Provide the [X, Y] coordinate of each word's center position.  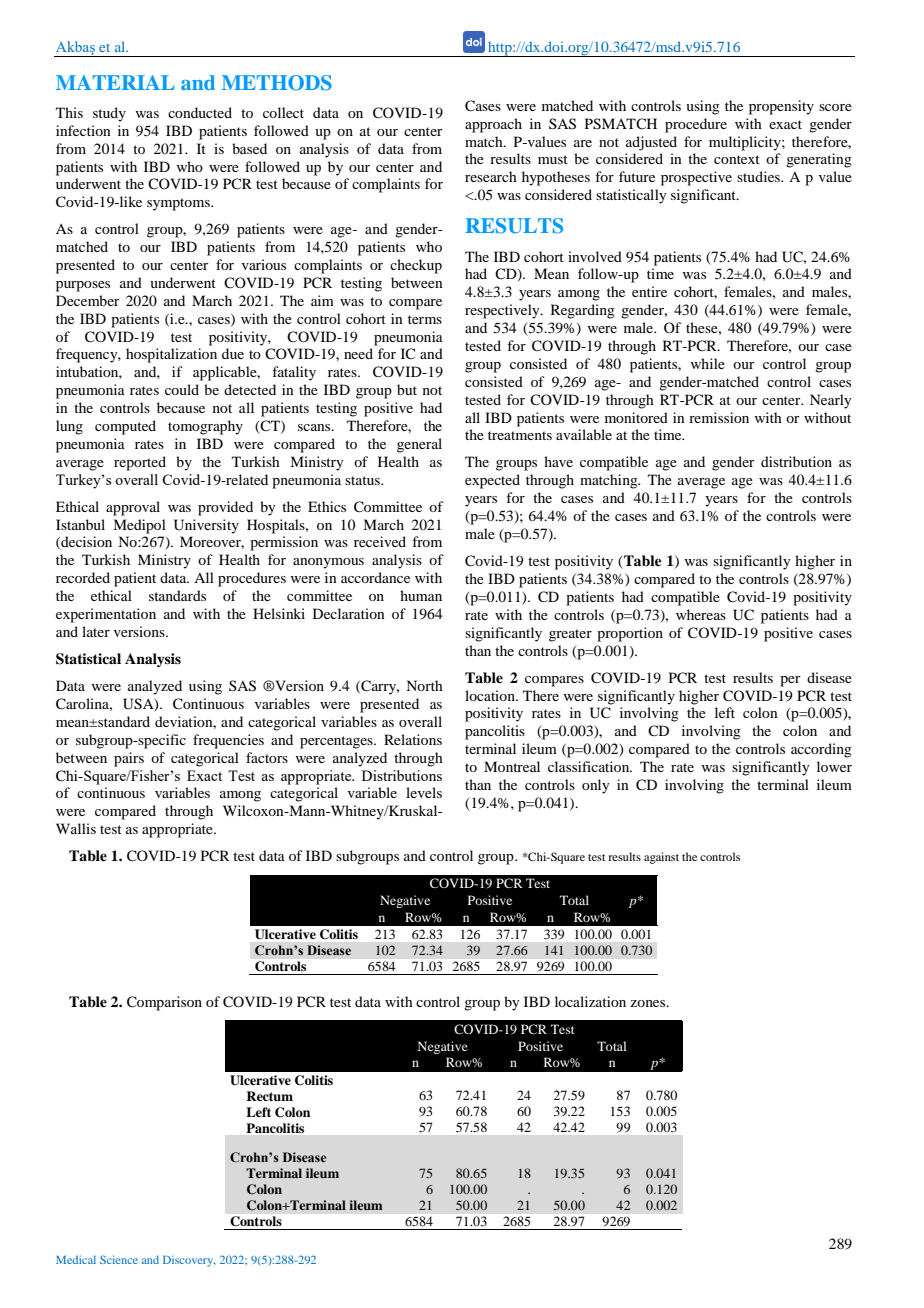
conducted [200, 112]
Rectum [269, 1096]
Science [119, 1259]
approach [493, 125]
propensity [781, 107]
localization [590, 1001]
